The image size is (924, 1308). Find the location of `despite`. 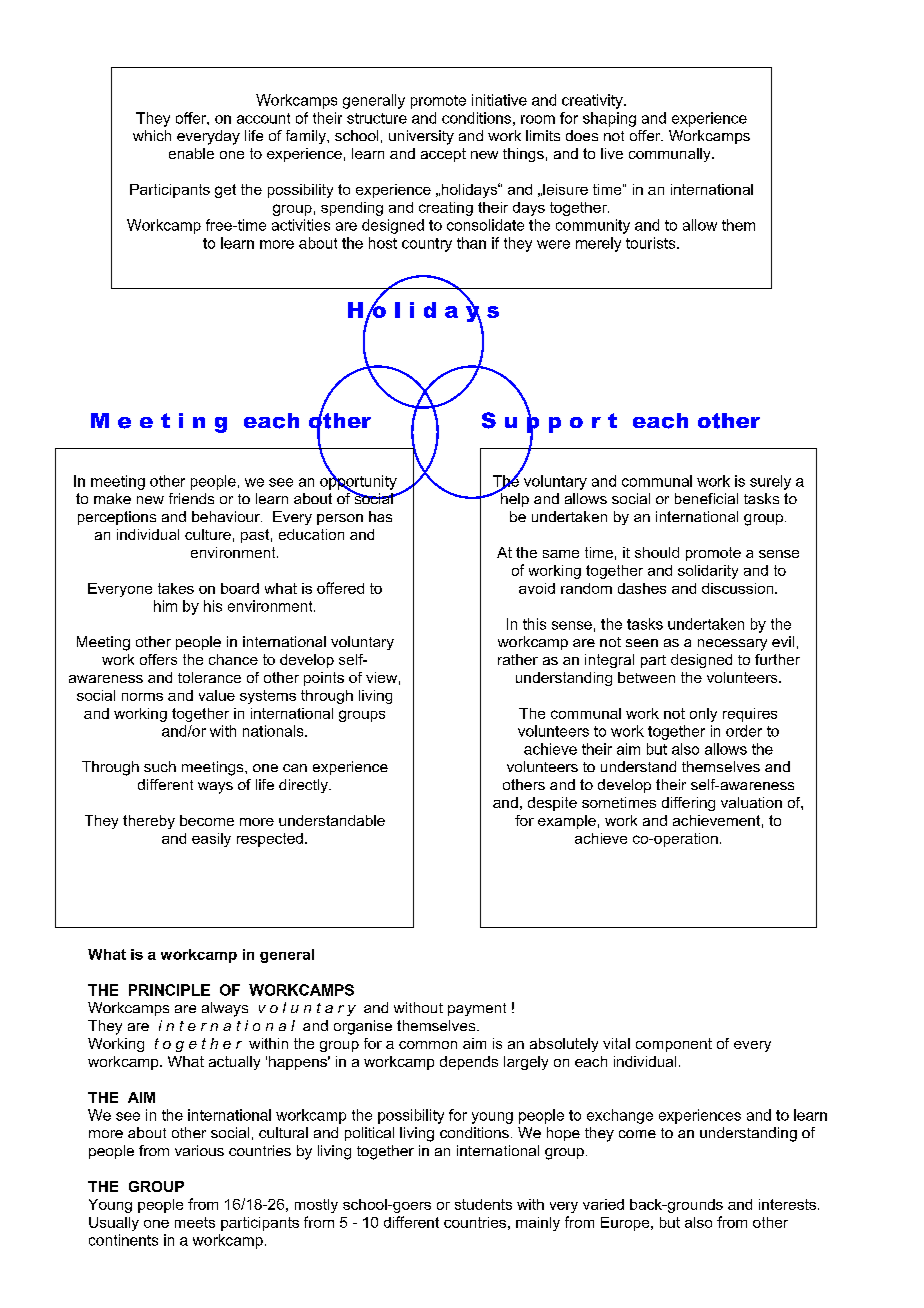

despite is located at coordinates (552, 804).
